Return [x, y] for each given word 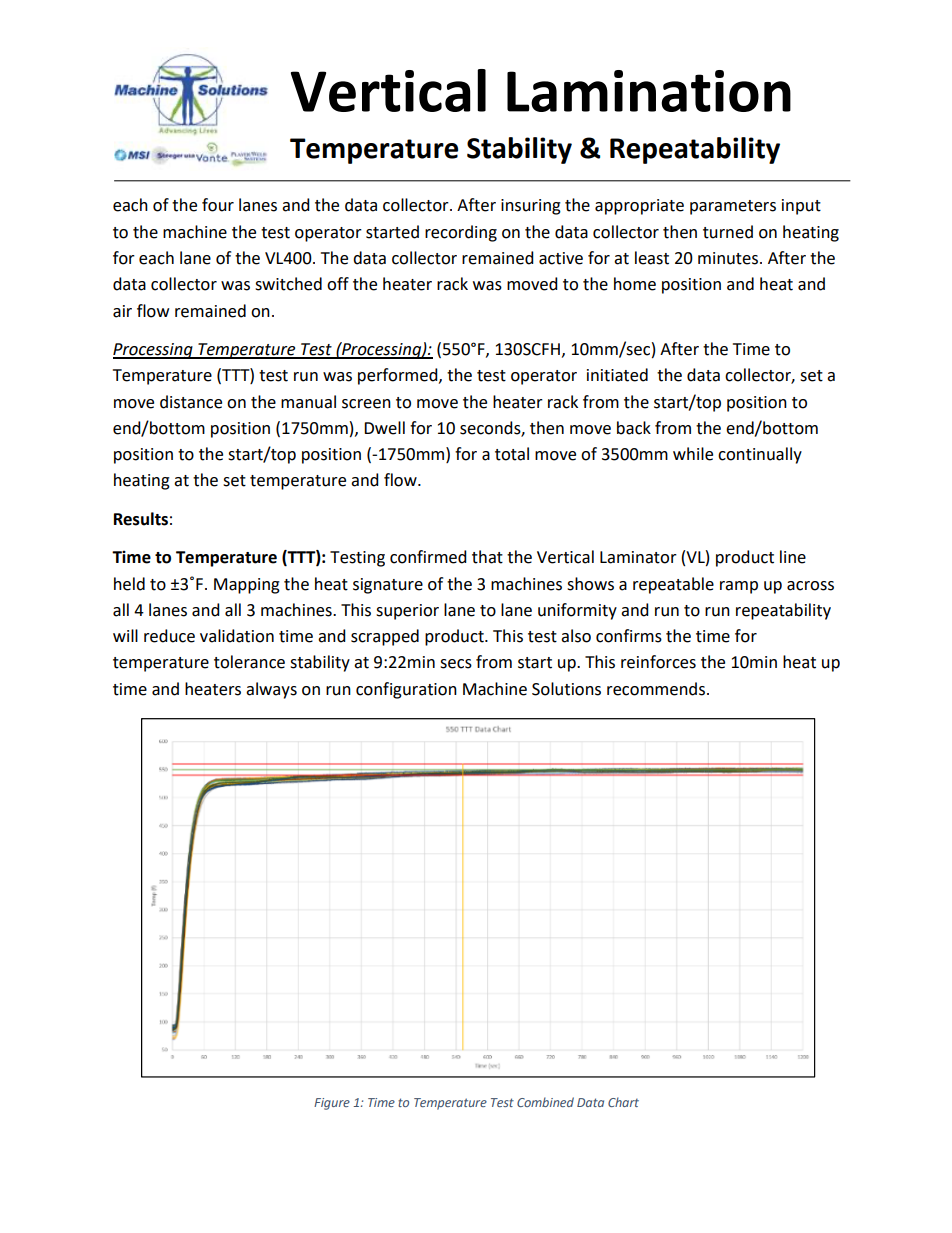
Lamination [649, 91]
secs [456, 664]
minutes [729, 258]
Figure [332, 1104]
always [271, 690]
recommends [656, 689]
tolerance [249, 662]
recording [461, 233]
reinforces [658, 662]
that [487, 557]
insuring [531, 207]
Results [141, 519]
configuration [406, 690]
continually [760, 455]
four [218, 205]
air [122, 311]
